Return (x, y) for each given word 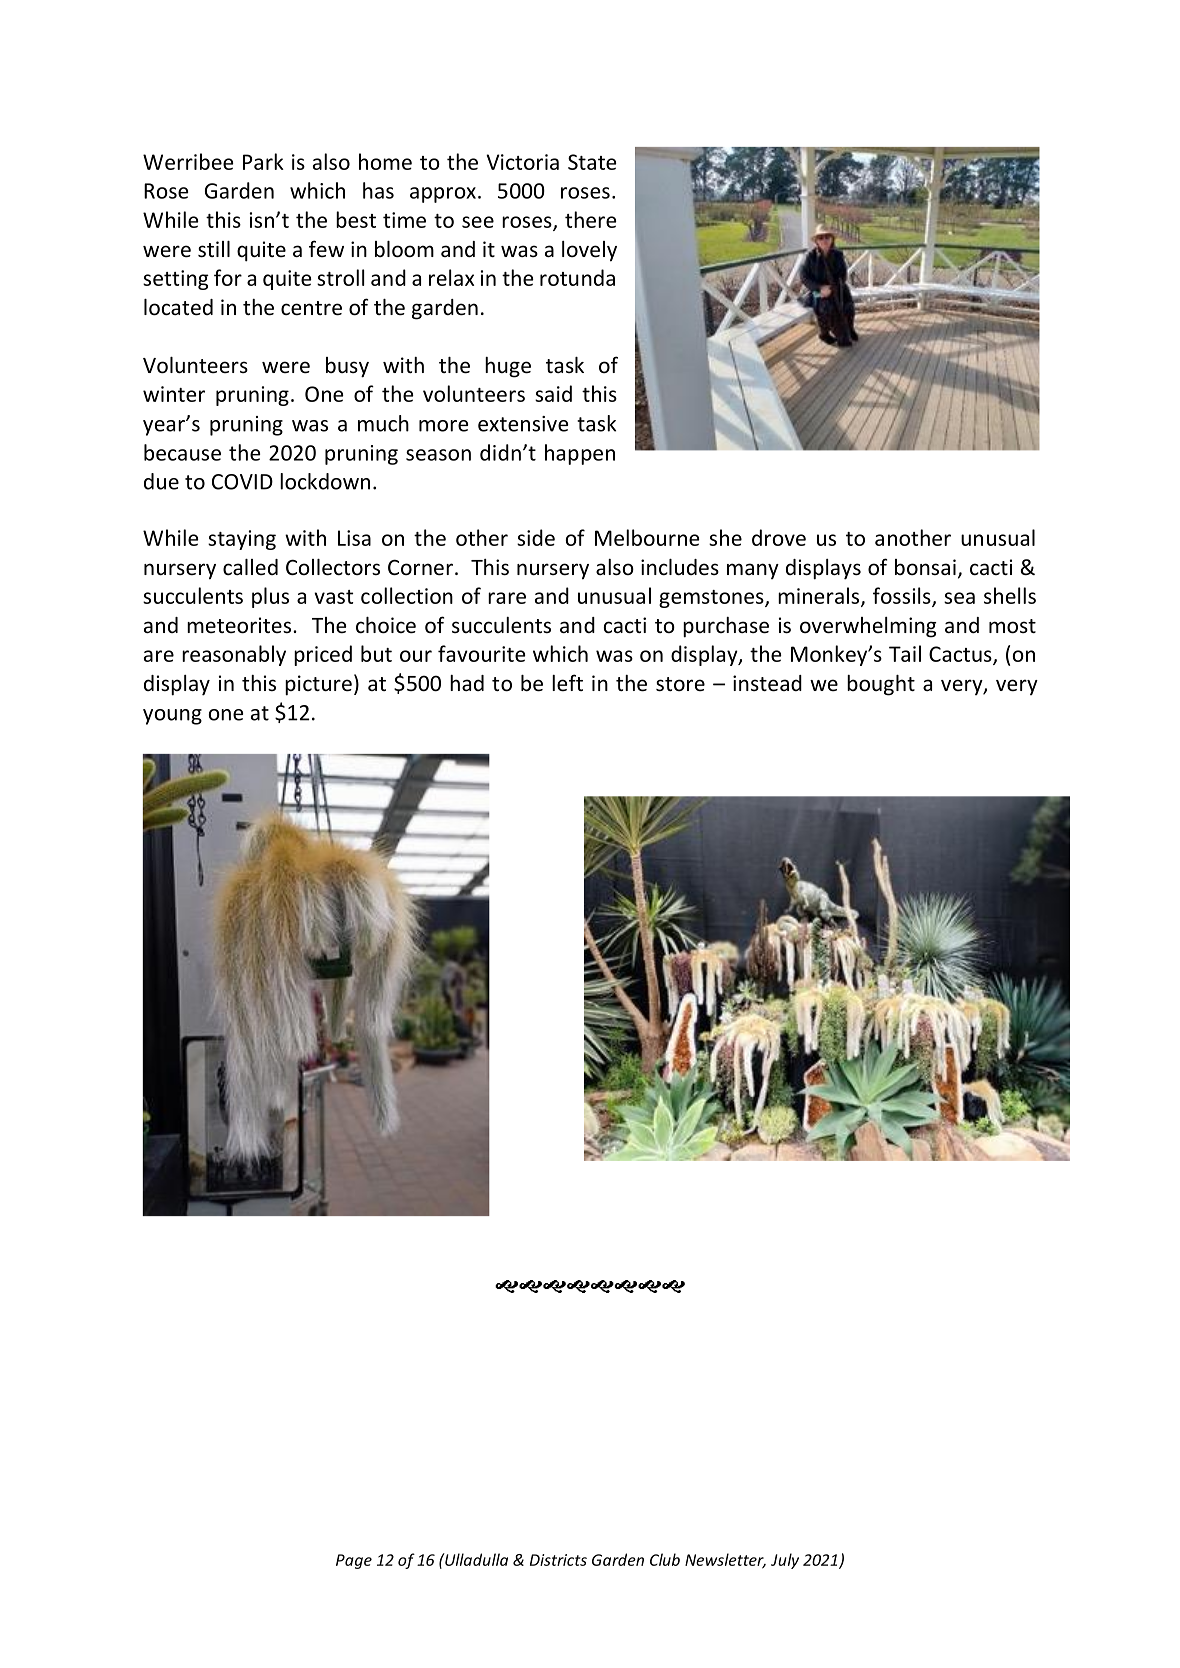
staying (242, 540)
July (785, 1561)
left (567, 683)
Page (354, 1561)
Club (665, 1559)
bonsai (925, 567)
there (591, 219)
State (592, 162)
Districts (558, 1560)
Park (263, 161)
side (536, 537)
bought (881, 685)
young (172, 717)
